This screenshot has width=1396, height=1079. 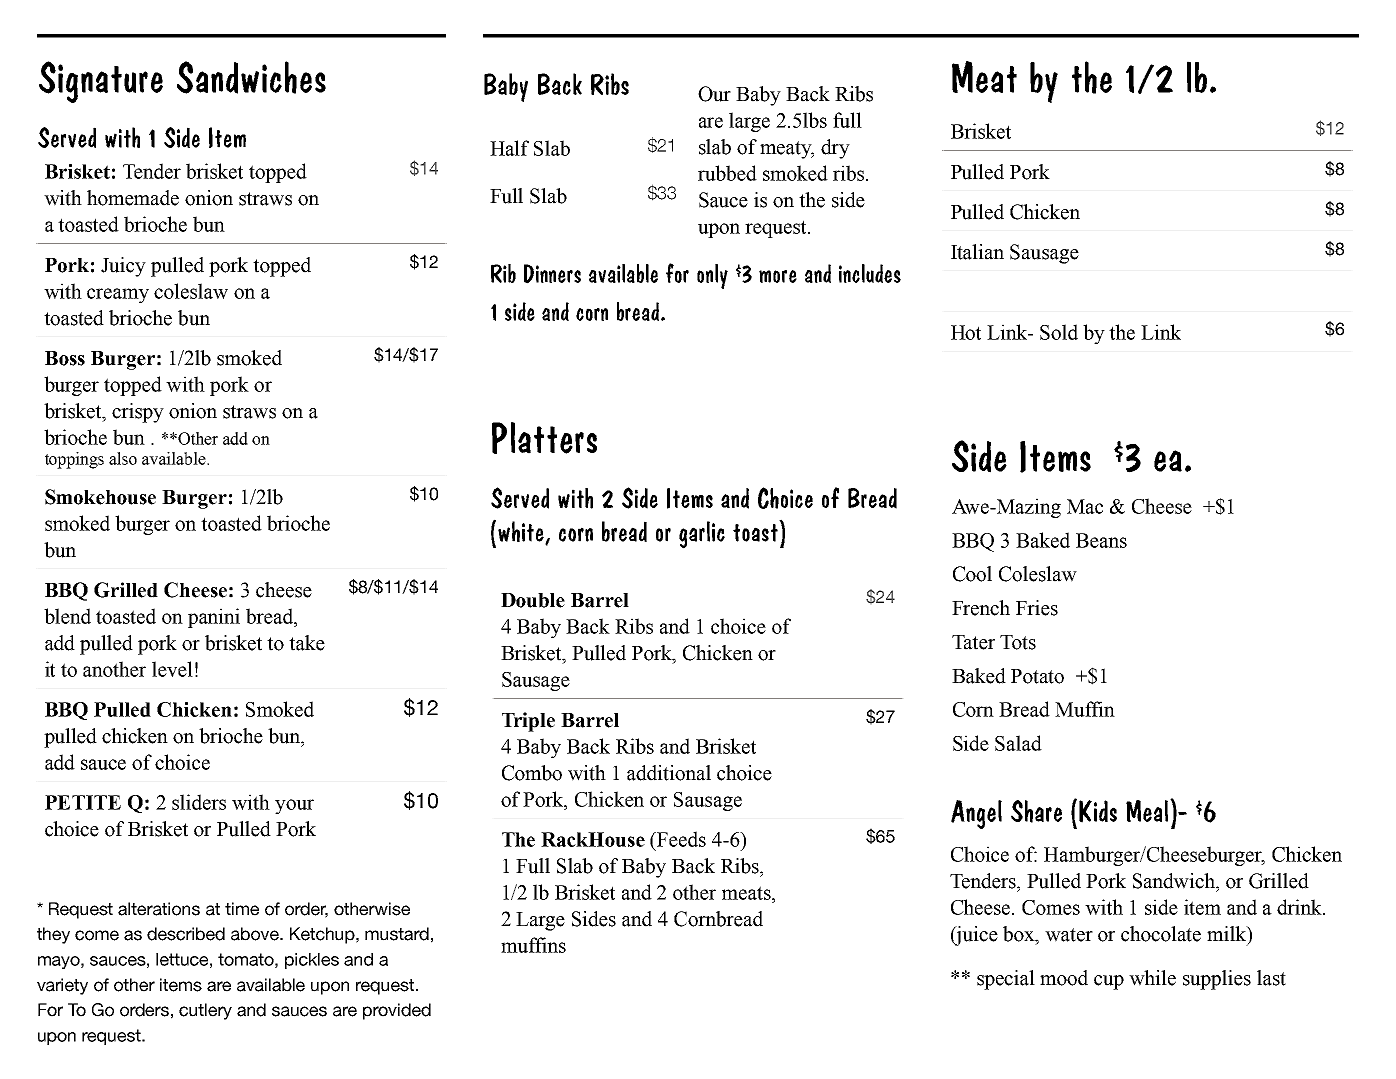 I want to click on creamy, so click(x=118, y=295).
